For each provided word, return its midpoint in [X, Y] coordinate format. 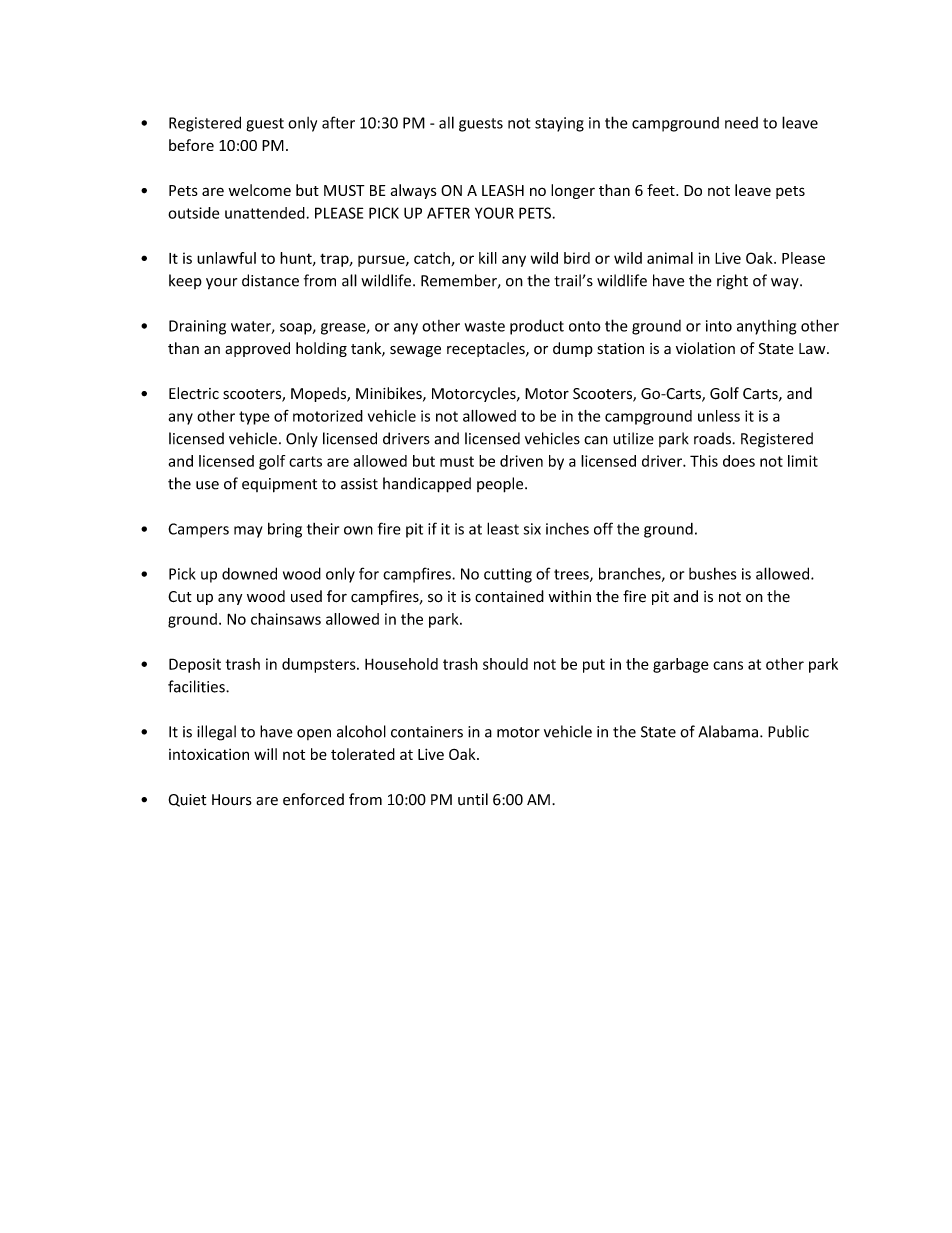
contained [509, 596]
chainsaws [286, 619]
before [191, 145]
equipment [279, 485]
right [732, 282]
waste [485, 326]
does [739, 461]
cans [728, 665]
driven [521, 461]
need [741, 123]
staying [559, 124]
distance [270, 280]
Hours [232, 800]
